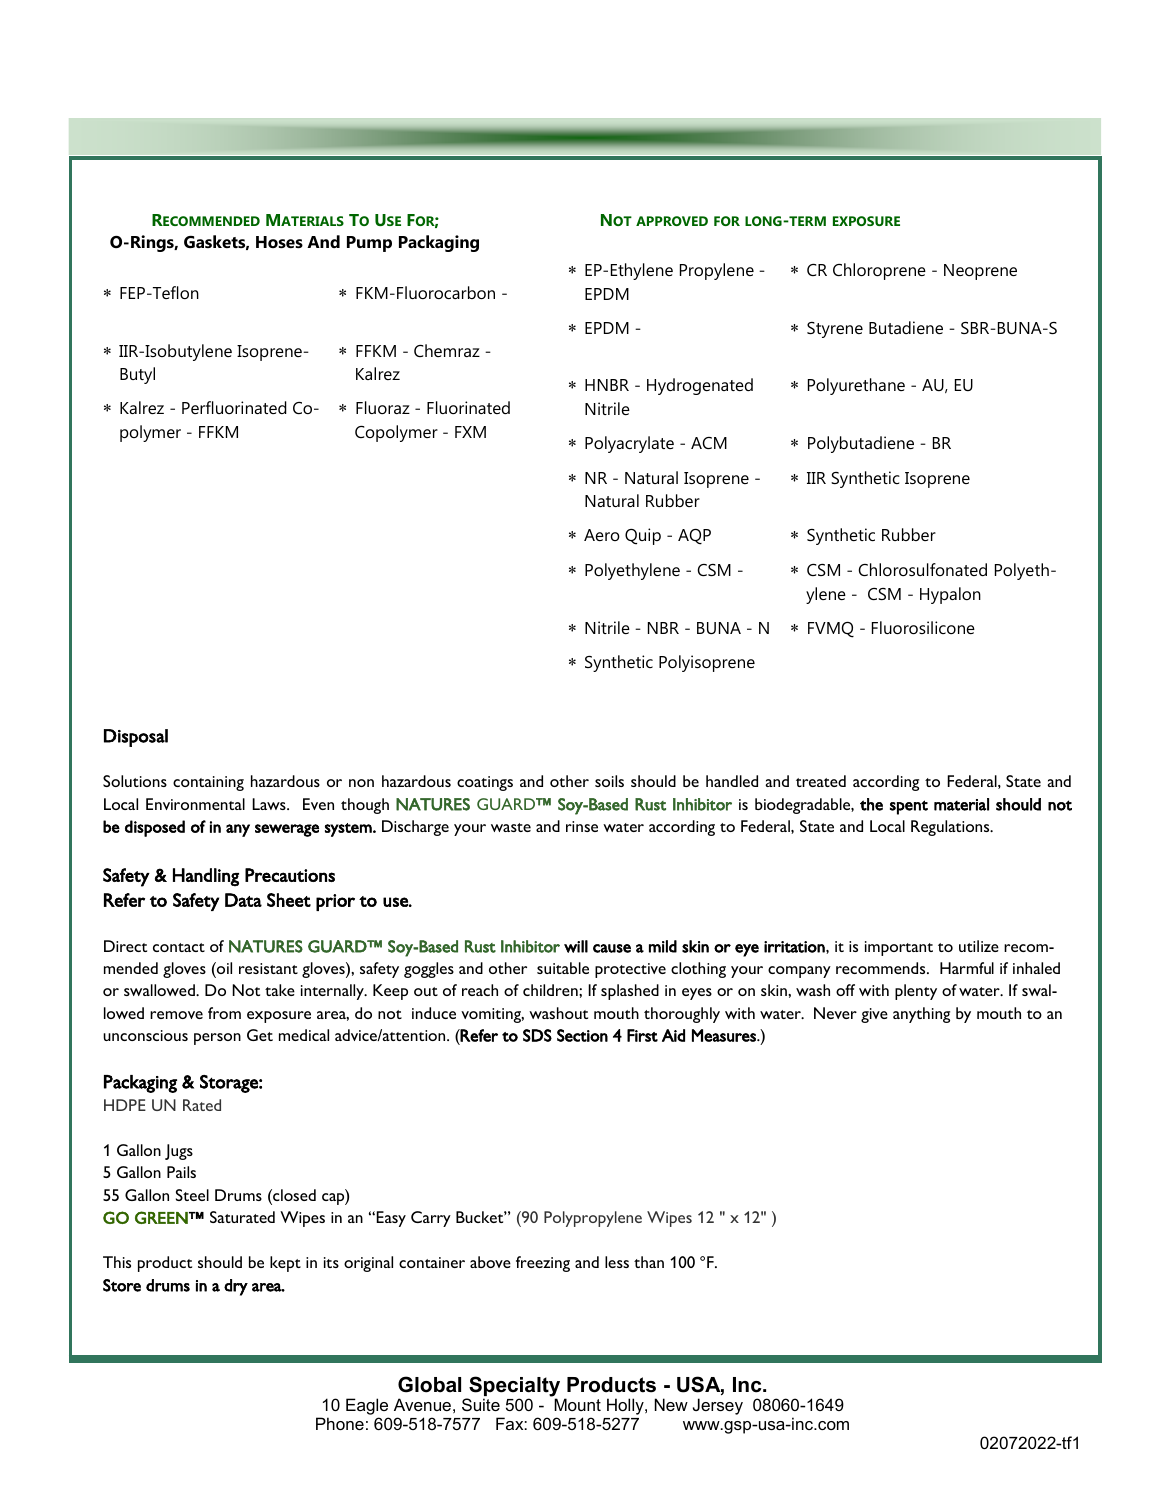 This screenshot has width=1165, height=1508. I want to click on will, so click(576, 946).
